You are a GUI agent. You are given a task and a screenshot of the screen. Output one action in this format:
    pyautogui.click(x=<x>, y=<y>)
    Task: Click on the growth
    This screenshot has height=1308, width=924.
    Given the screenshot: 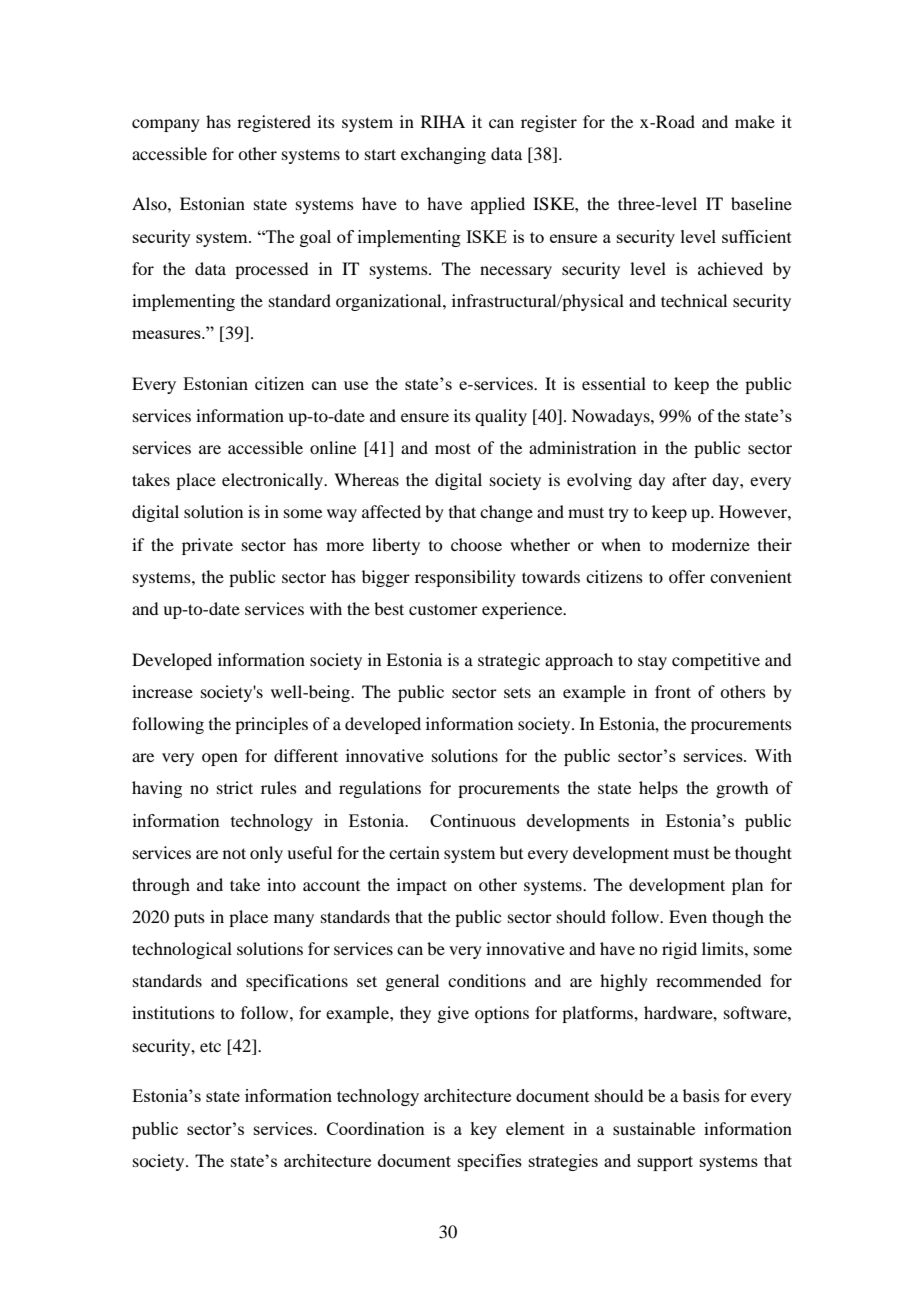 What is the action you would take?
    pyautogui.click(x=742, y=789)
